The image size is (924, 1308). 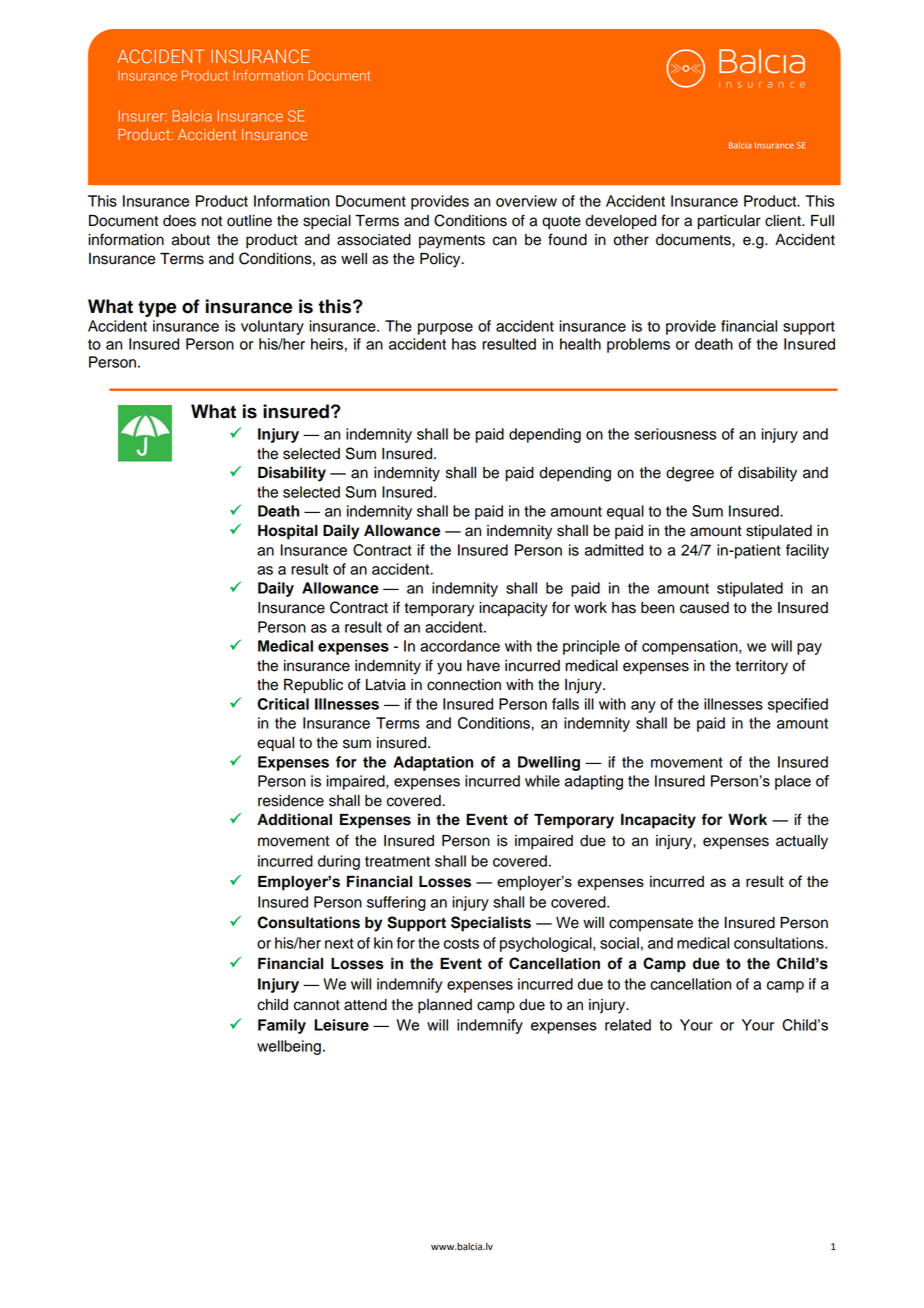 I want to click on accordance, so click(x=460, y=646).
